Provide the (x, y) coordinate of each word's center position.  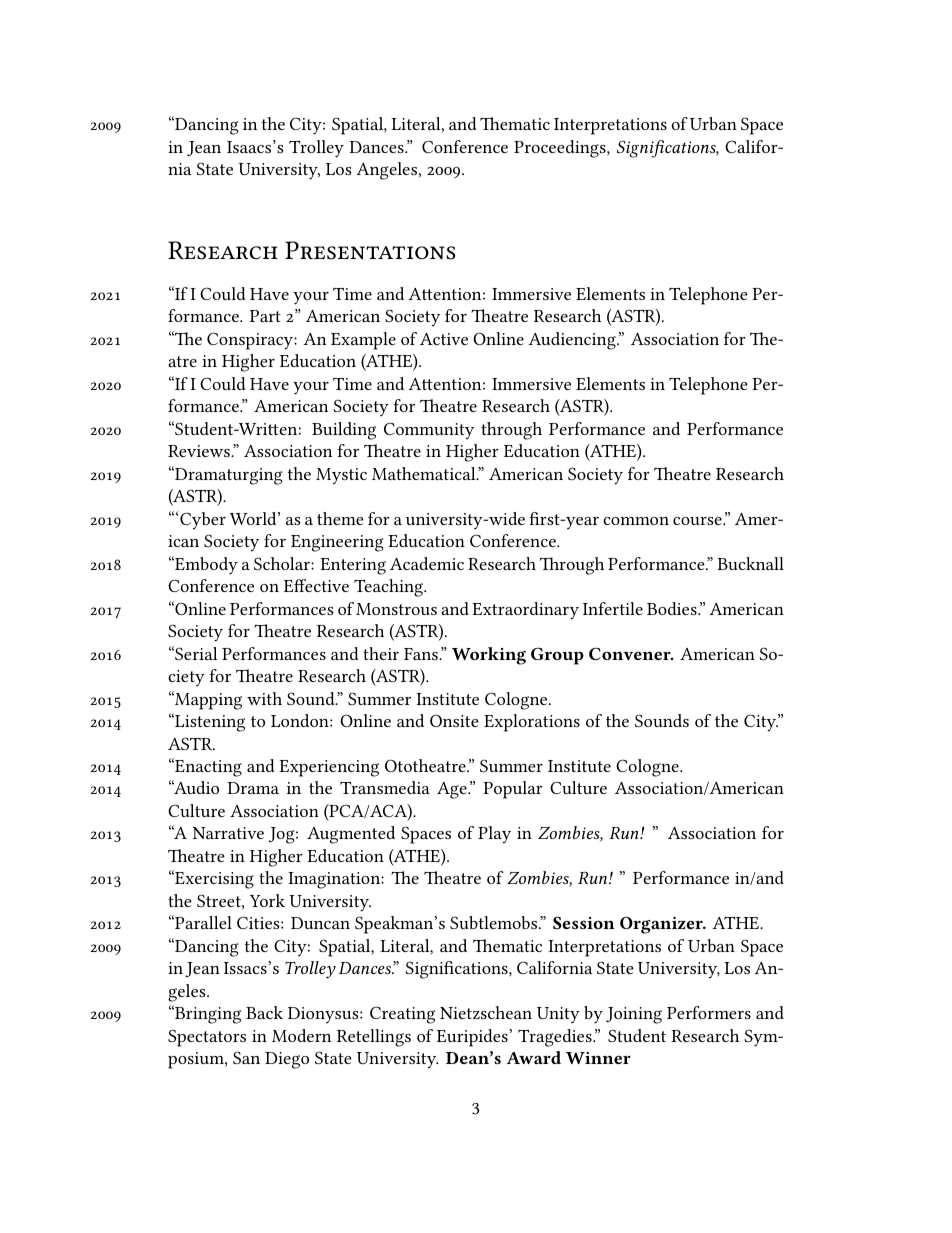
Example (363, 341)
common (636, 521)
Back (264, 1012)
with (264, 698)
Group (557, 656)
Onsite (454, 720)
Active (444, 339)
